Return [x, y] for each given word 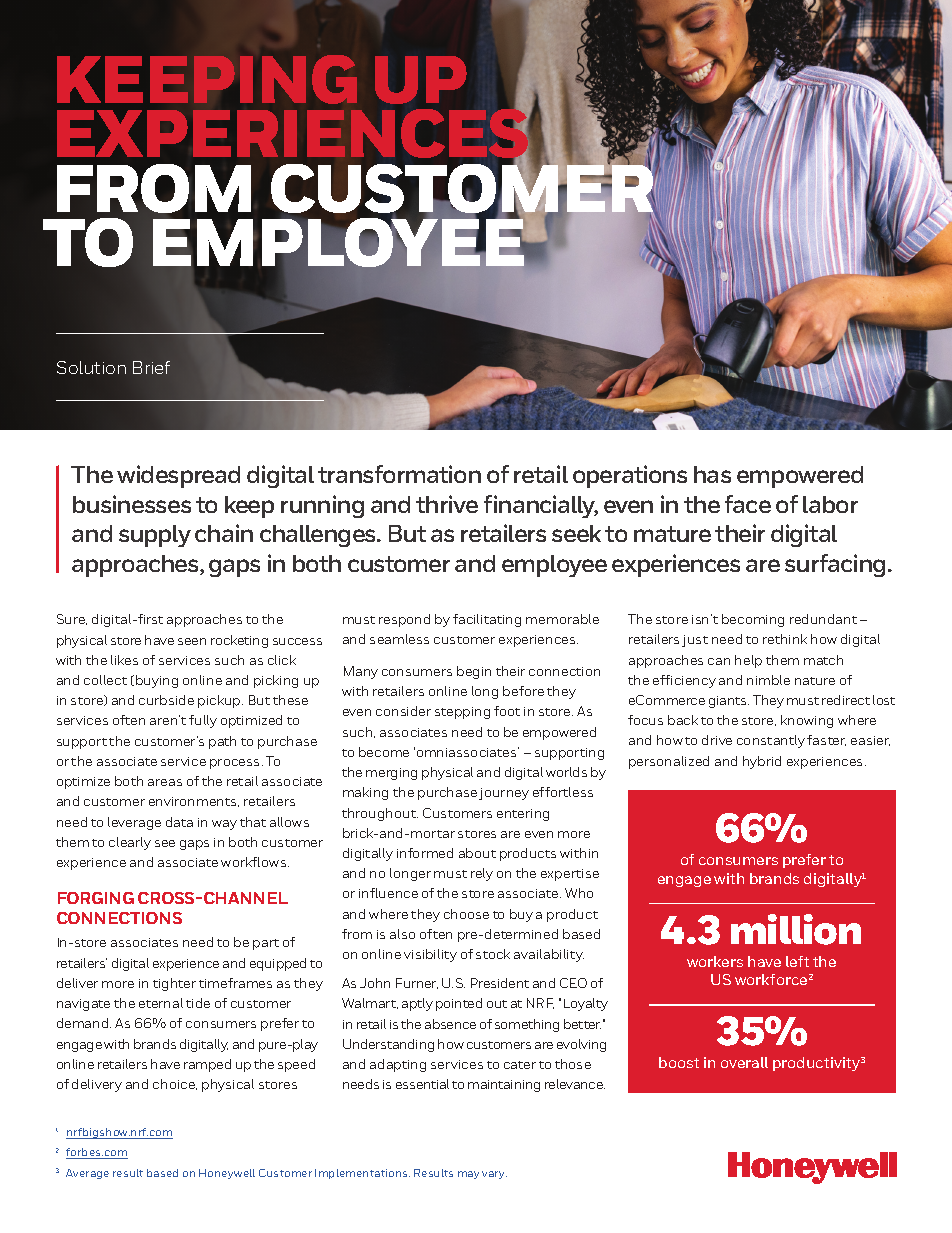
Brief [151, 367]
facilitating [487, 620]
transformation [399, 474]
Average [87, 1174]
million [796, 929]
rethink [785, 639]
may [468, 1175]
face [748, 504]
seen [192, 641]
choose [466, 914]
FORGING [96, 898]
